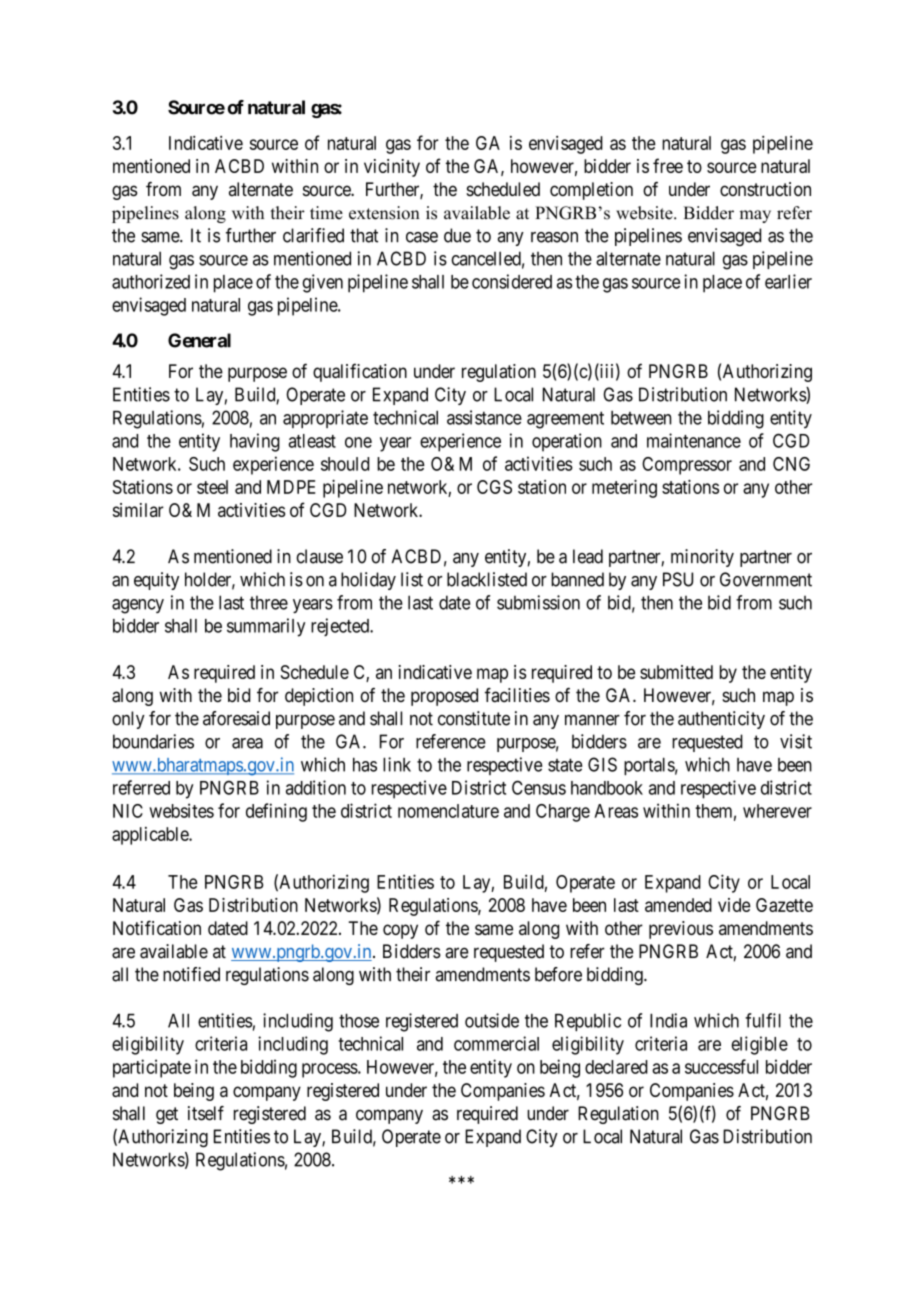  Describe the element at coordinates (266, 627) in the image. I see `summarily` at that location.
